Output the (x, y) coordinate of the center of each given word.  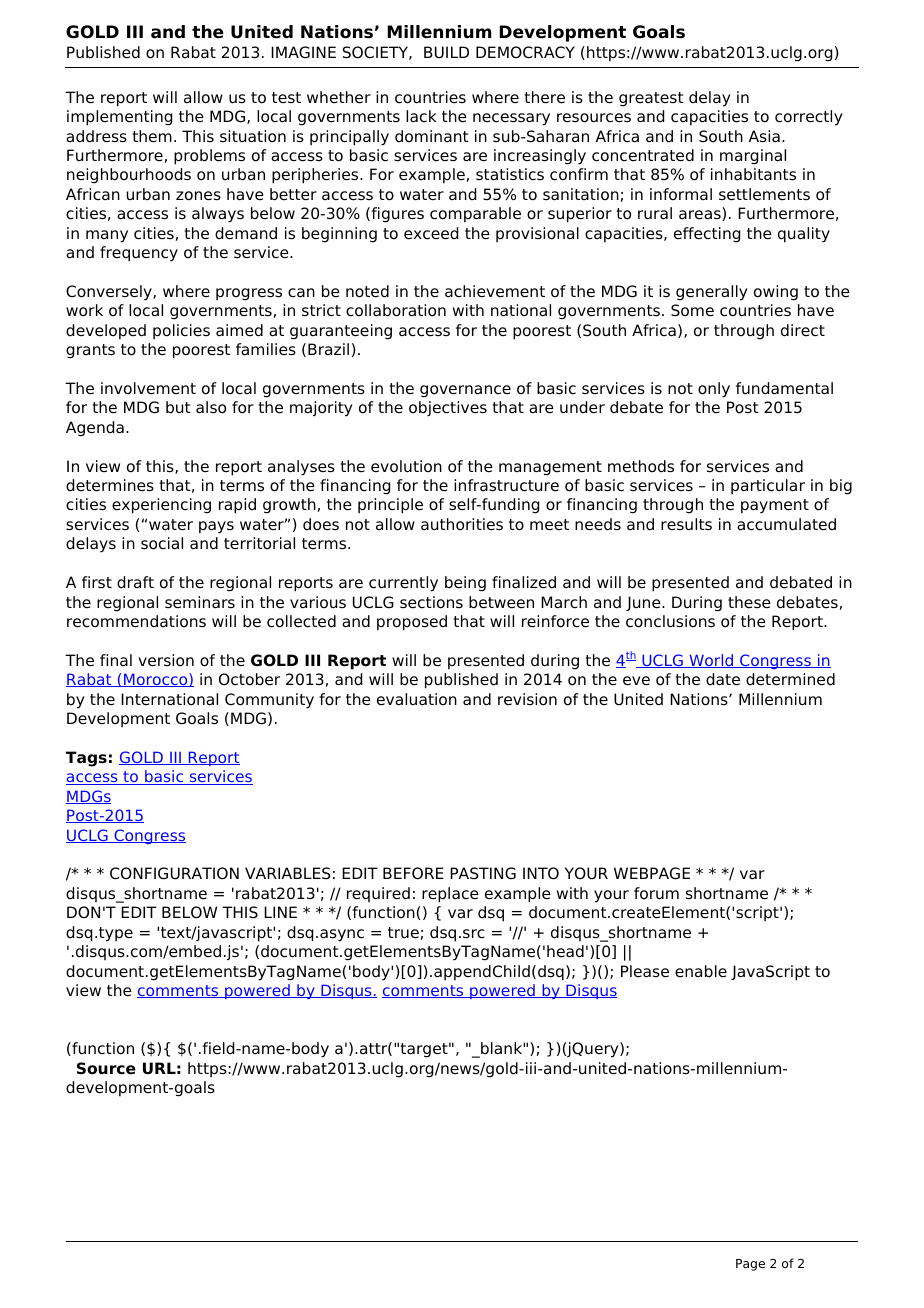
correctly (809, 118)
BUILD (446, 52)
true (403, 933)
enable (701, 971)
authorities (462, 524)
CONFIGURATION (174, 873)
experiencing (161, 506)
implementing (119, 118)
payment (775, 506)
